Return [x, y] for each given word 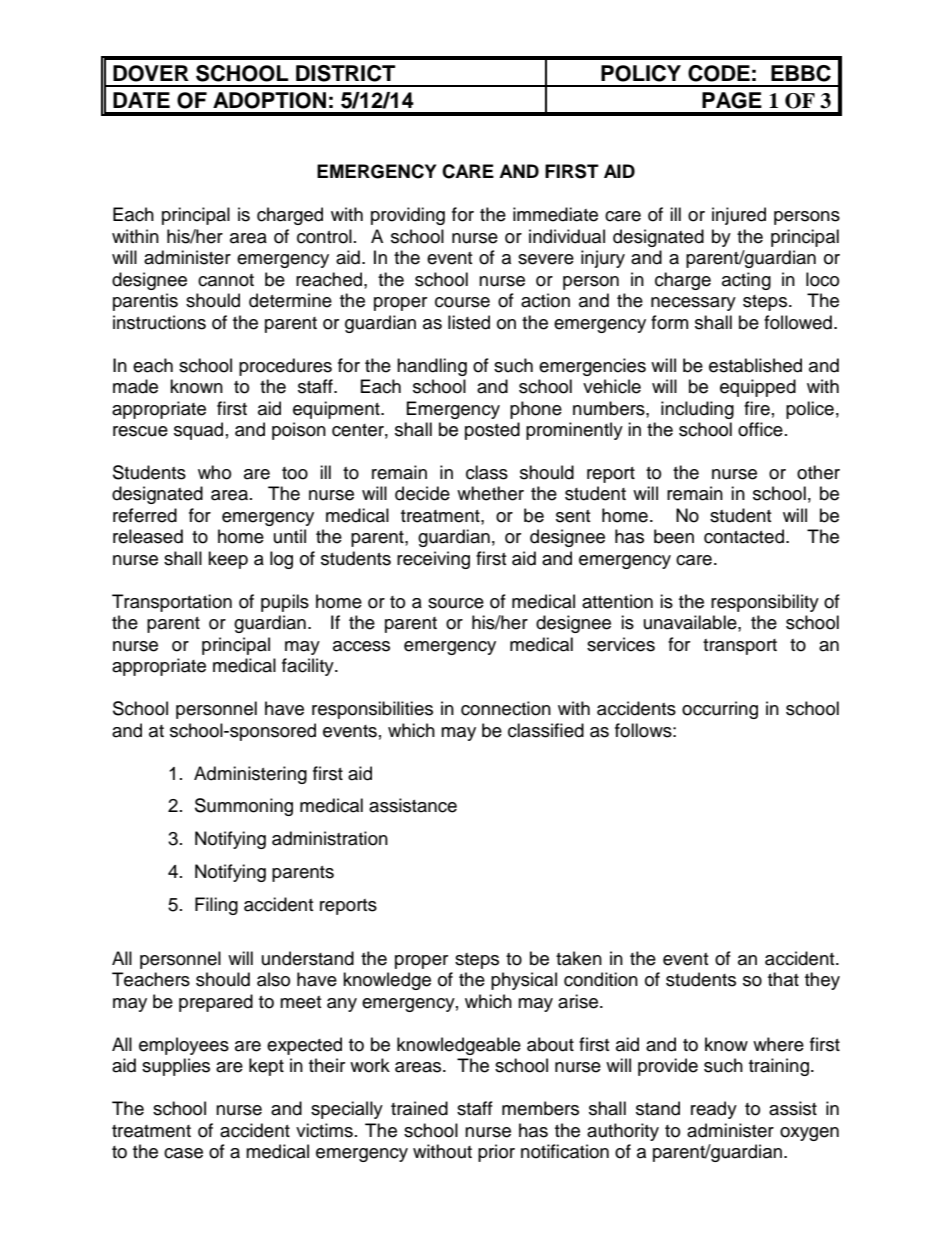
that [783, 979]
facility [309, 667]
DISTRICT [345, 73]
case [183, 1153]
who [214, 472]
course [462, 302]
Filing [216, 906]
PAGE [732, 100]
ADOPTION [269, 100]
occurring [720, 710]
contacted [744, 536]
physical [524, 981]
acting [746, 281]
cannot [226, 280]
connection [506, 708]
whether [490, 493]
